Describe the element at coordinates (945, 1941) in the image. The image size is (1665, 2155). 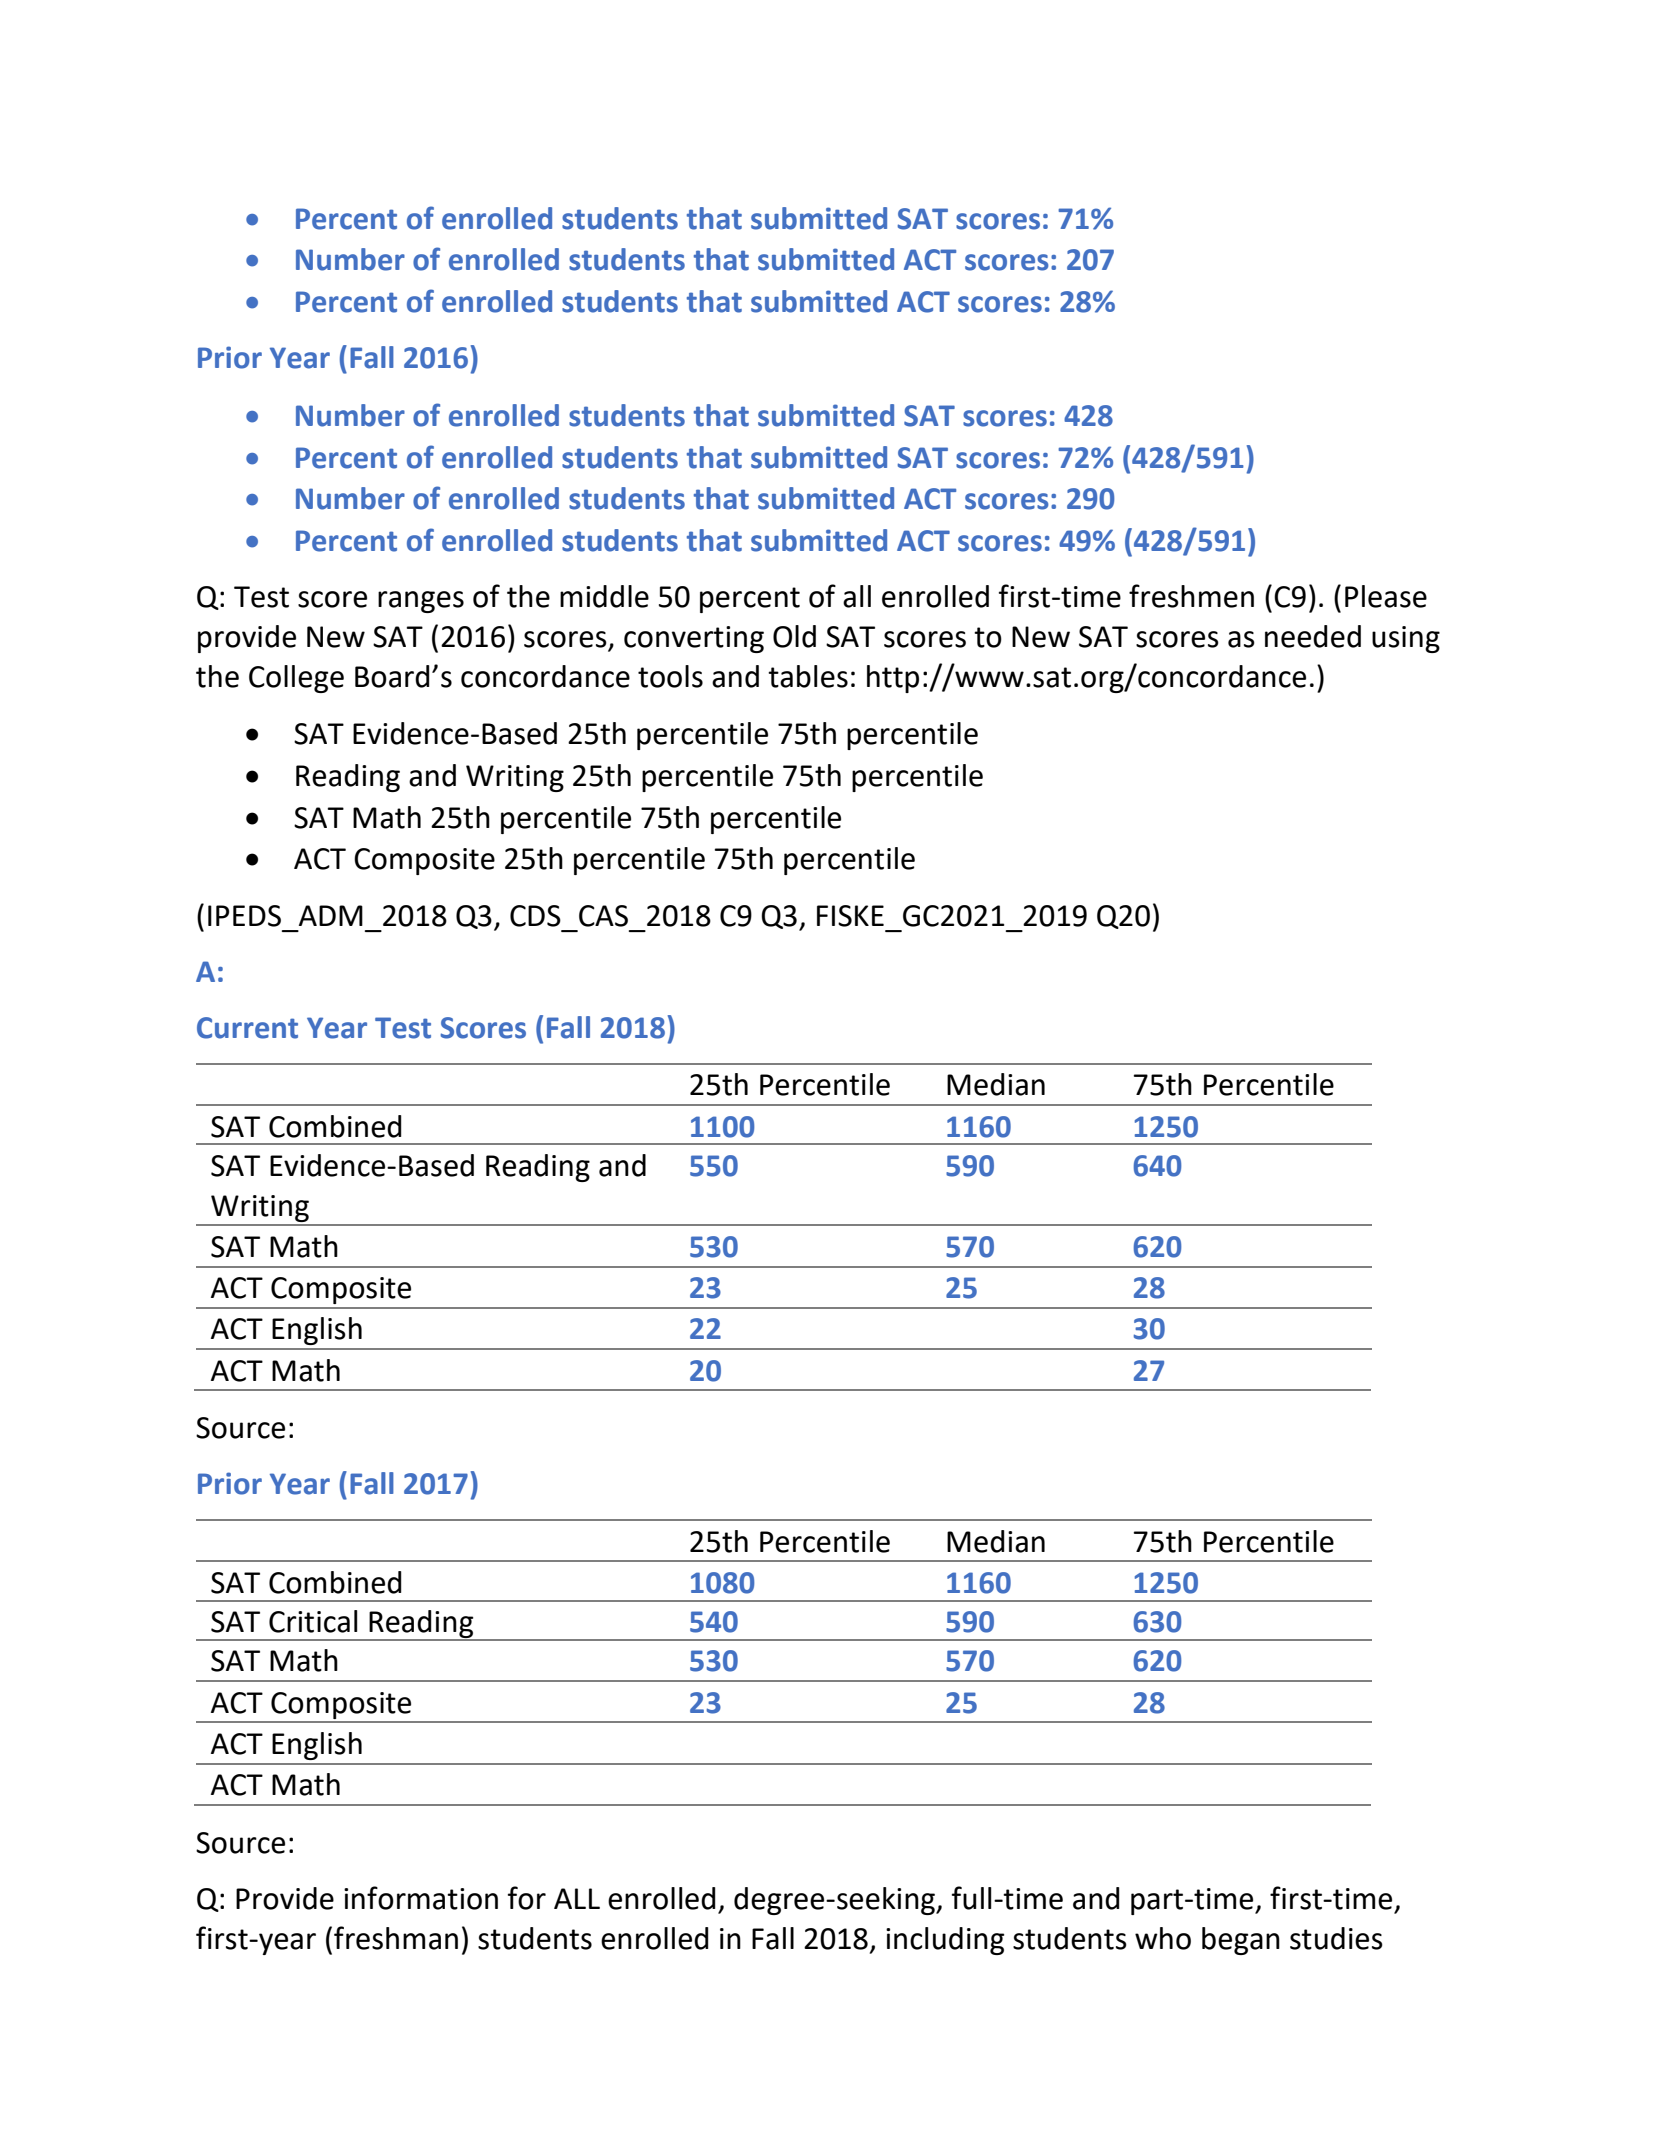
I see `including` at that location.
